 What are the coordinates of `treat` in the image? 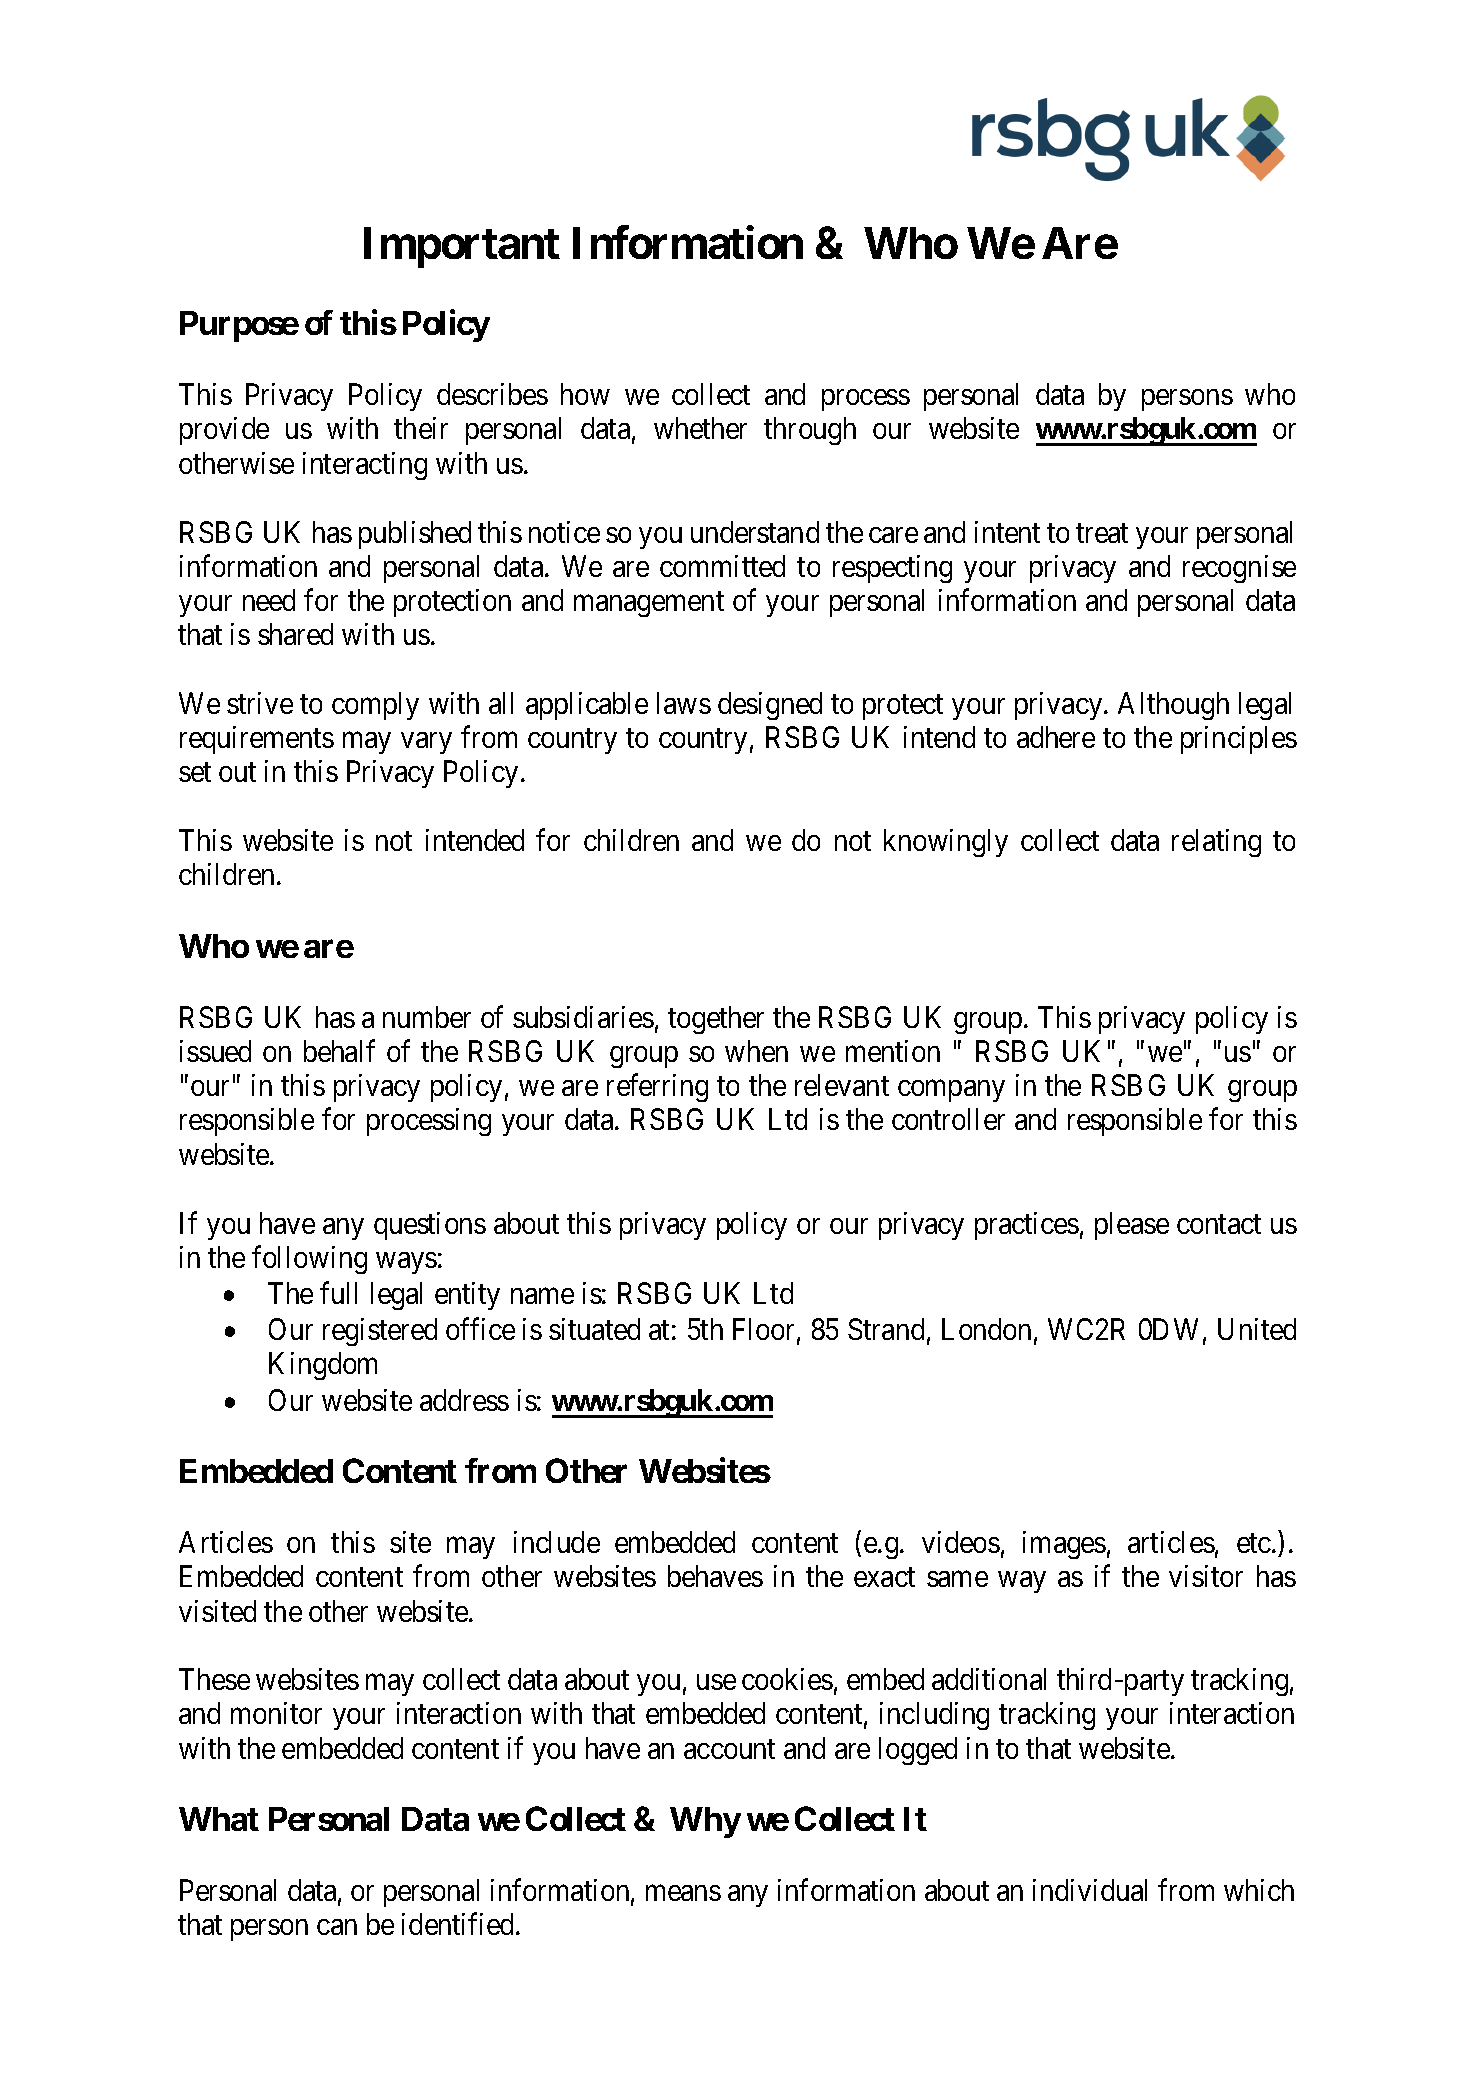 It's located at (1102, 533).
